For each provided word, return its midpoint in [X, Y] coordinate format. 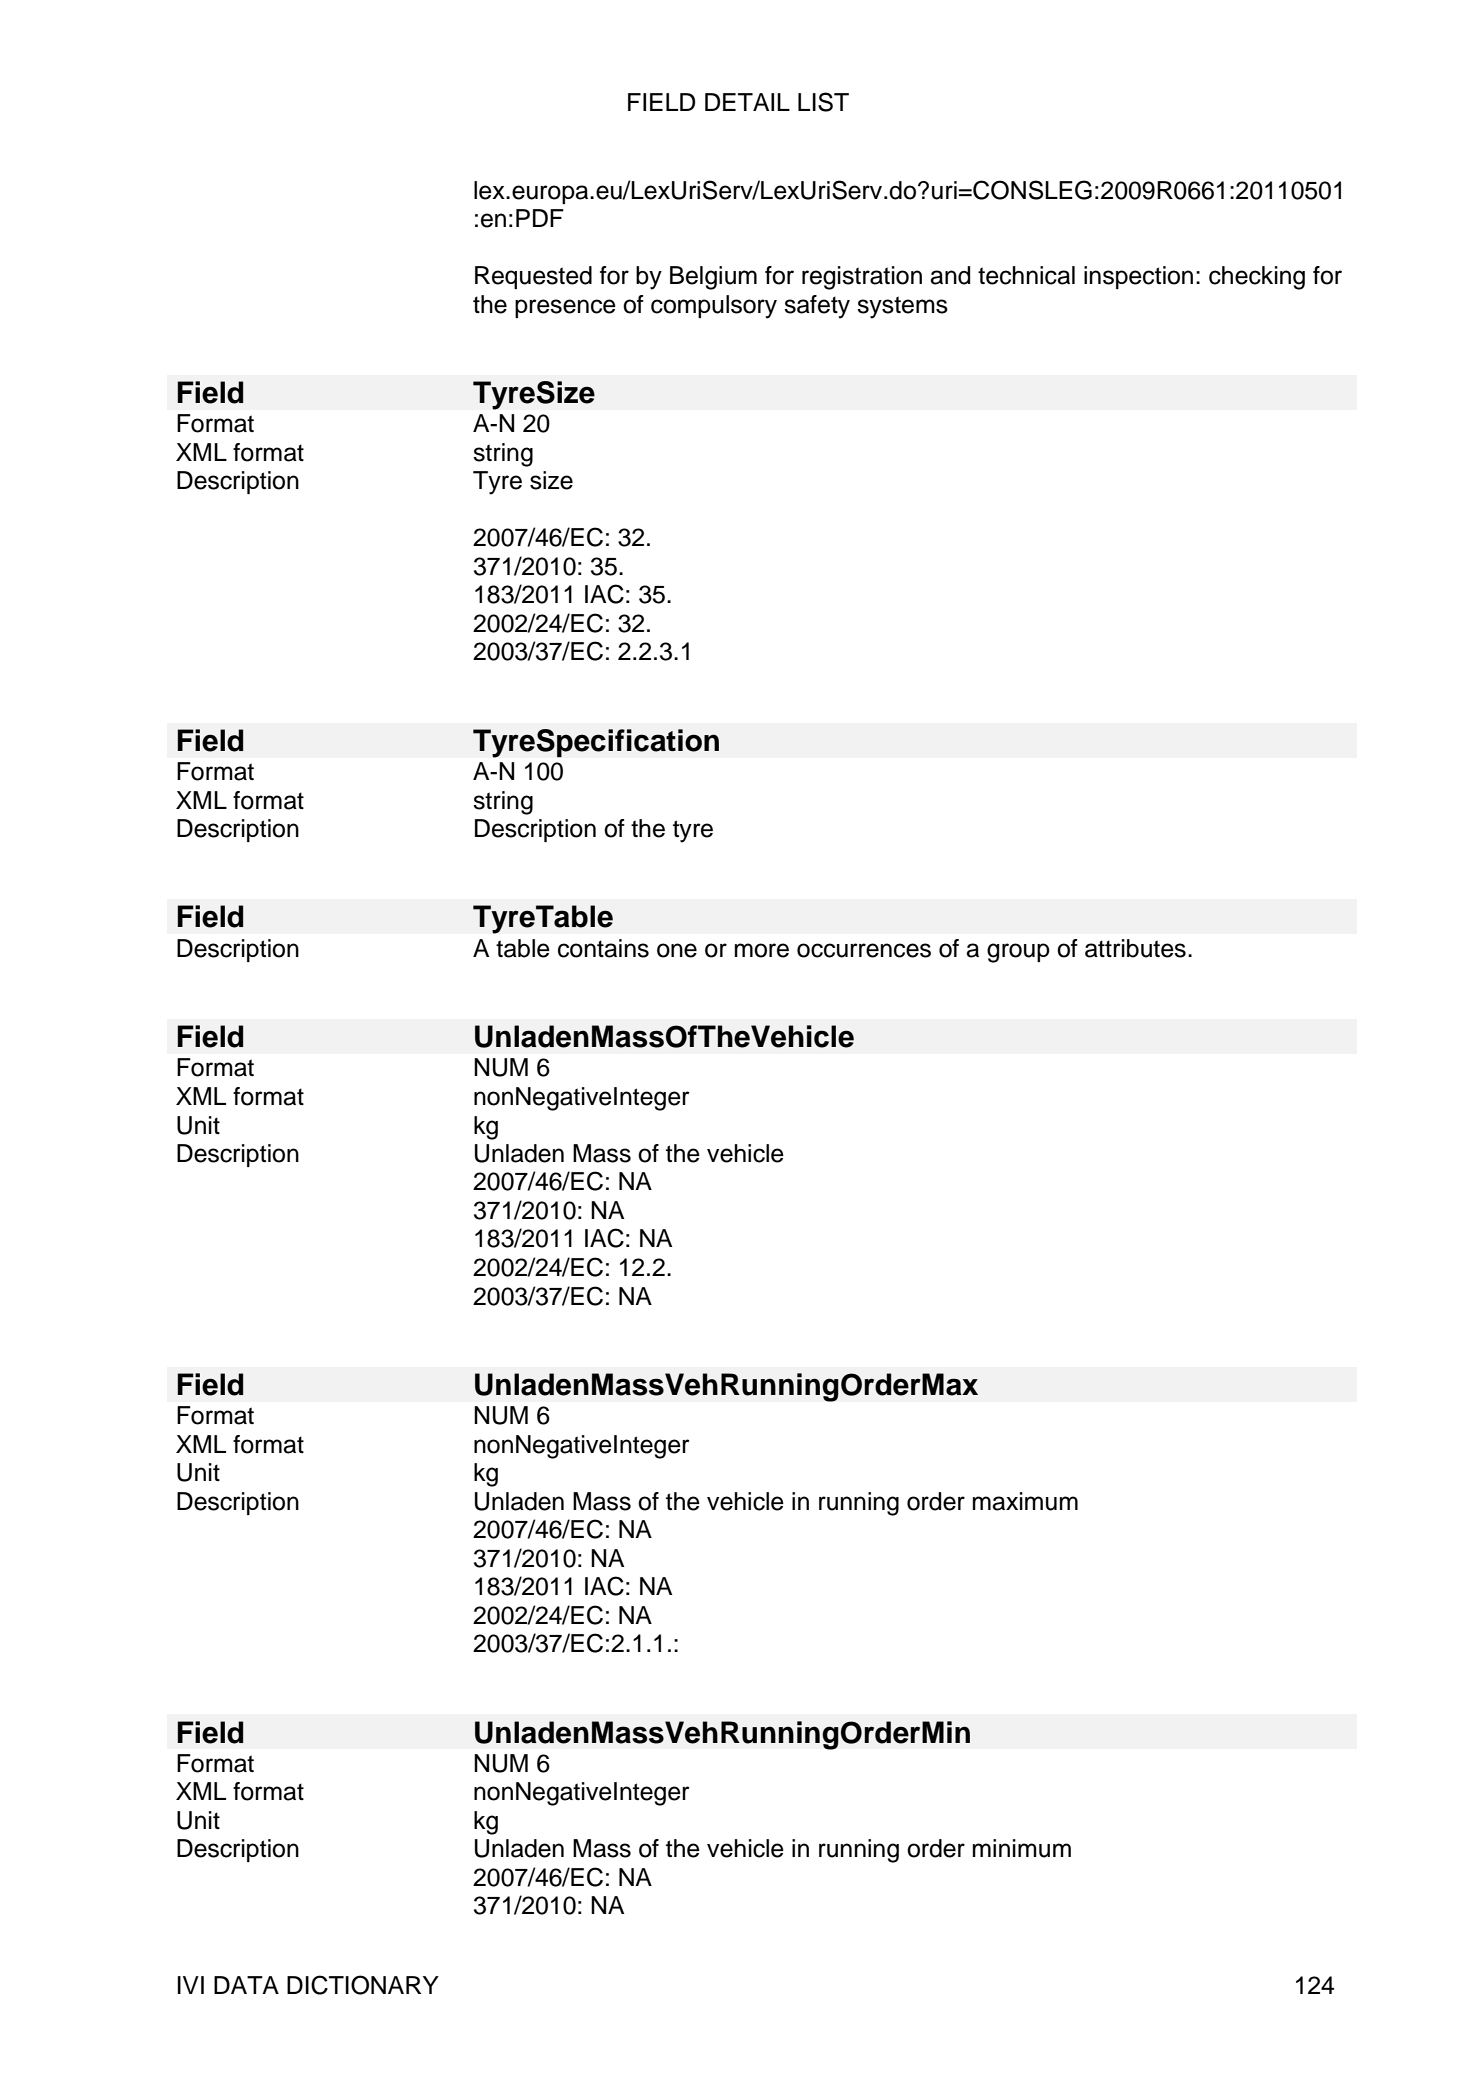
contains [603, 948]
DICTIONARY [363, 1985]
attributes [1135, 948]
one [677, 950]
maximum [1025, 1501]
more [762, 950]
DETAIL [747, 102]
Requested [533, 277]
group [1018, 953]
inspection [1138, 277]
